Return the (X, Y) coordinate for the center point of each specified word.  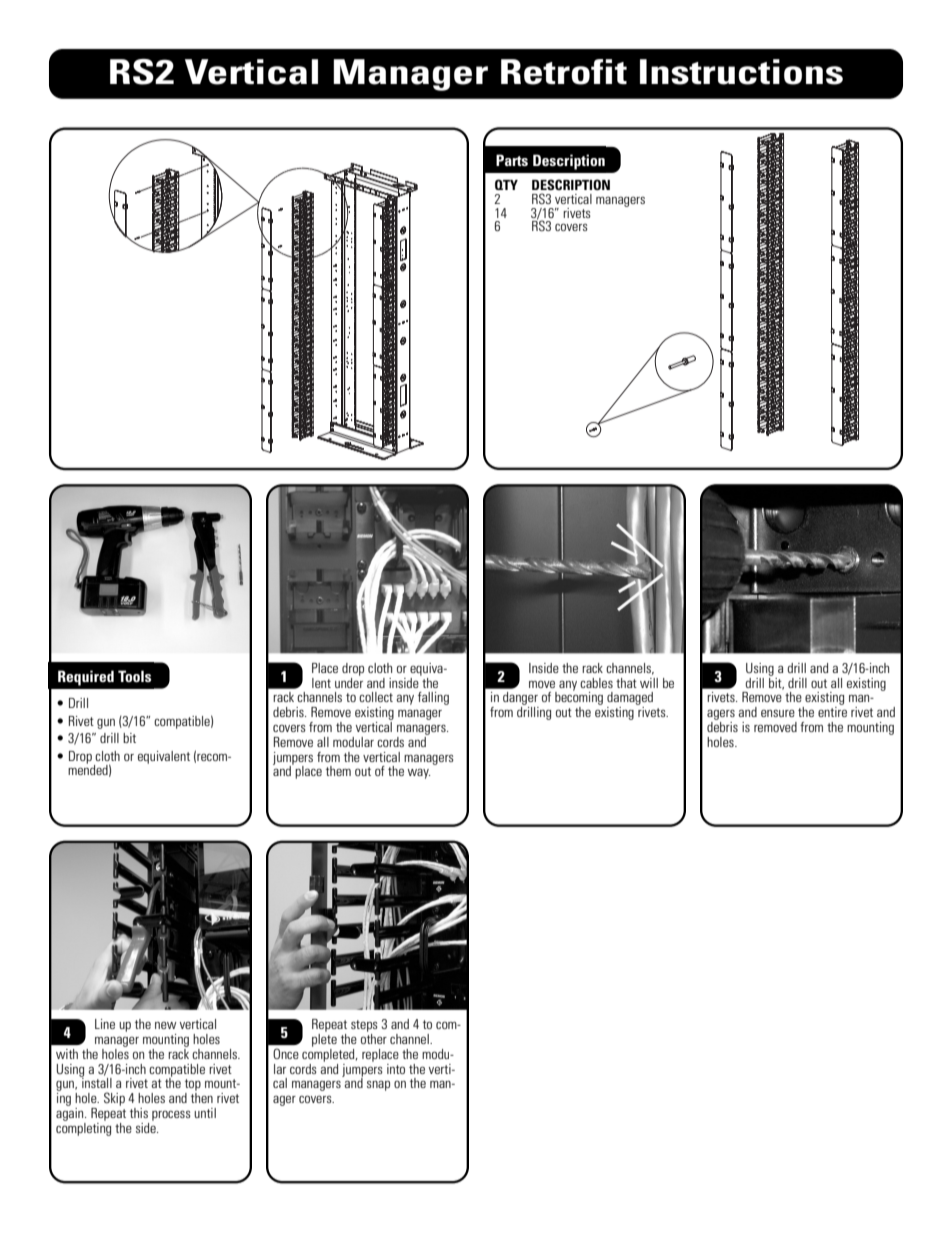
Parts (512, 160)
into (396, 1069)
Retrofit (564, 72)
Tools (134, 676)
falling (433, 698)
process (171, 1115)
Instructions (741, 72)
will (649, 683)
